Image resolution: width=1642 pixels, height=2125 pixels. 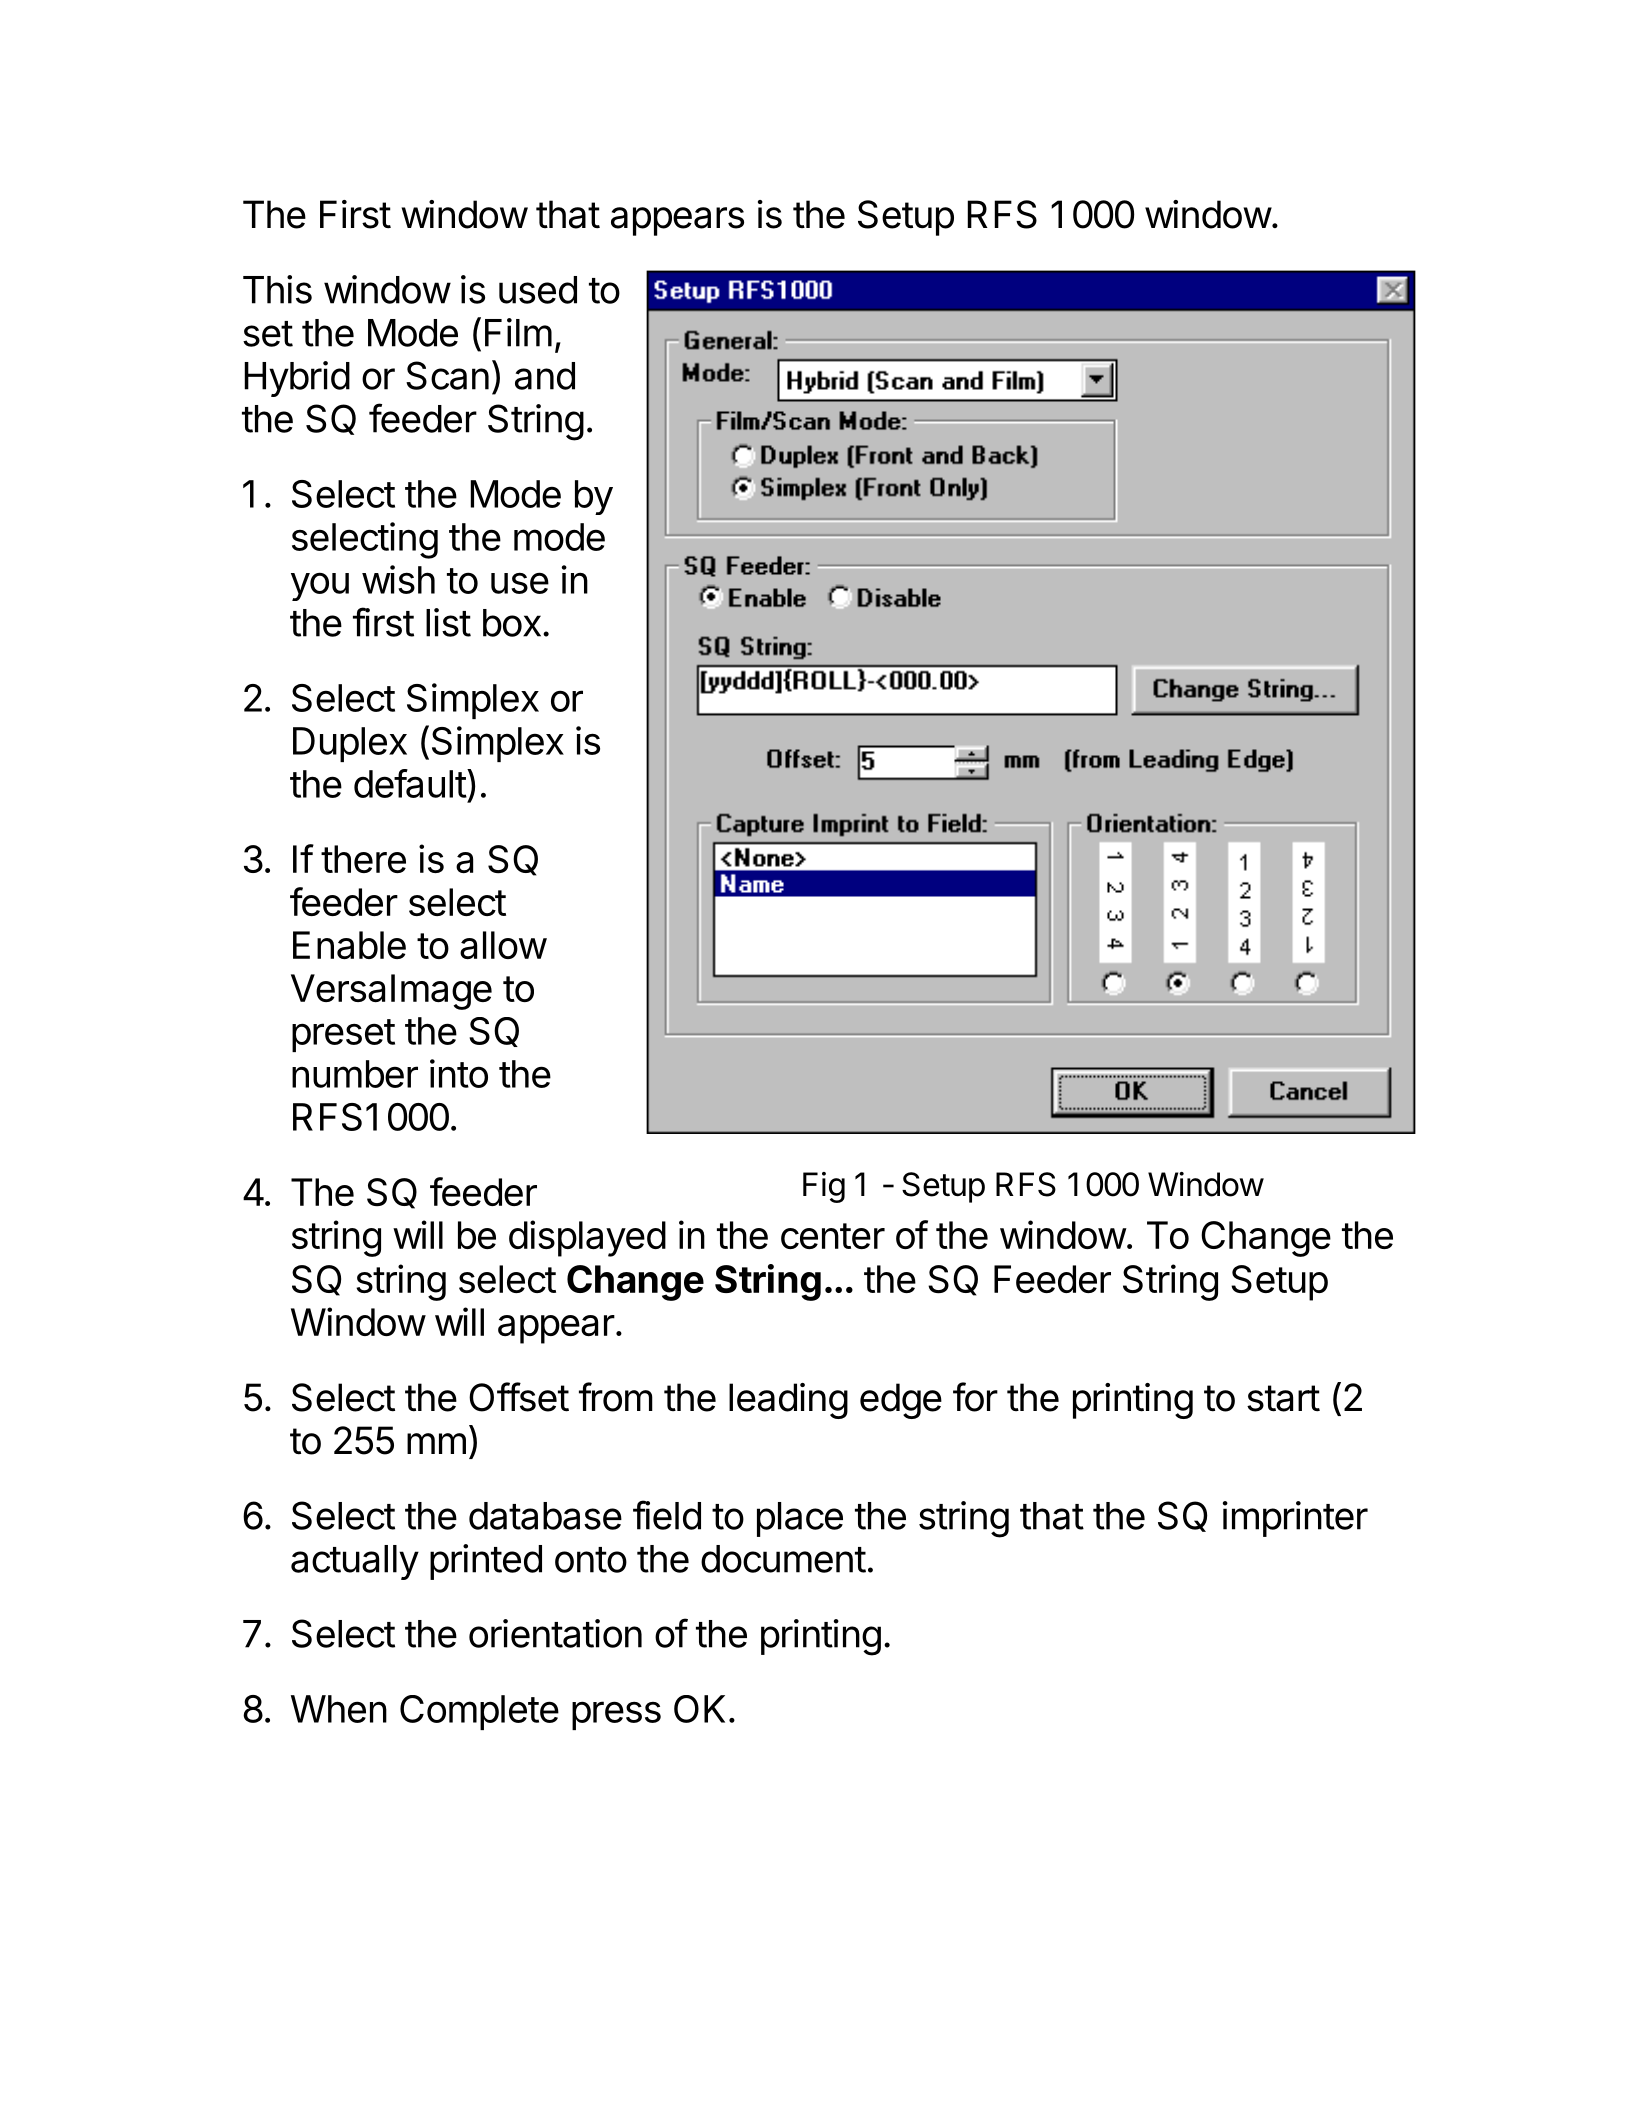 What do you see at coordinates (339, 1709) in the page?
I see `When` at bounding box center [339, 1709].
